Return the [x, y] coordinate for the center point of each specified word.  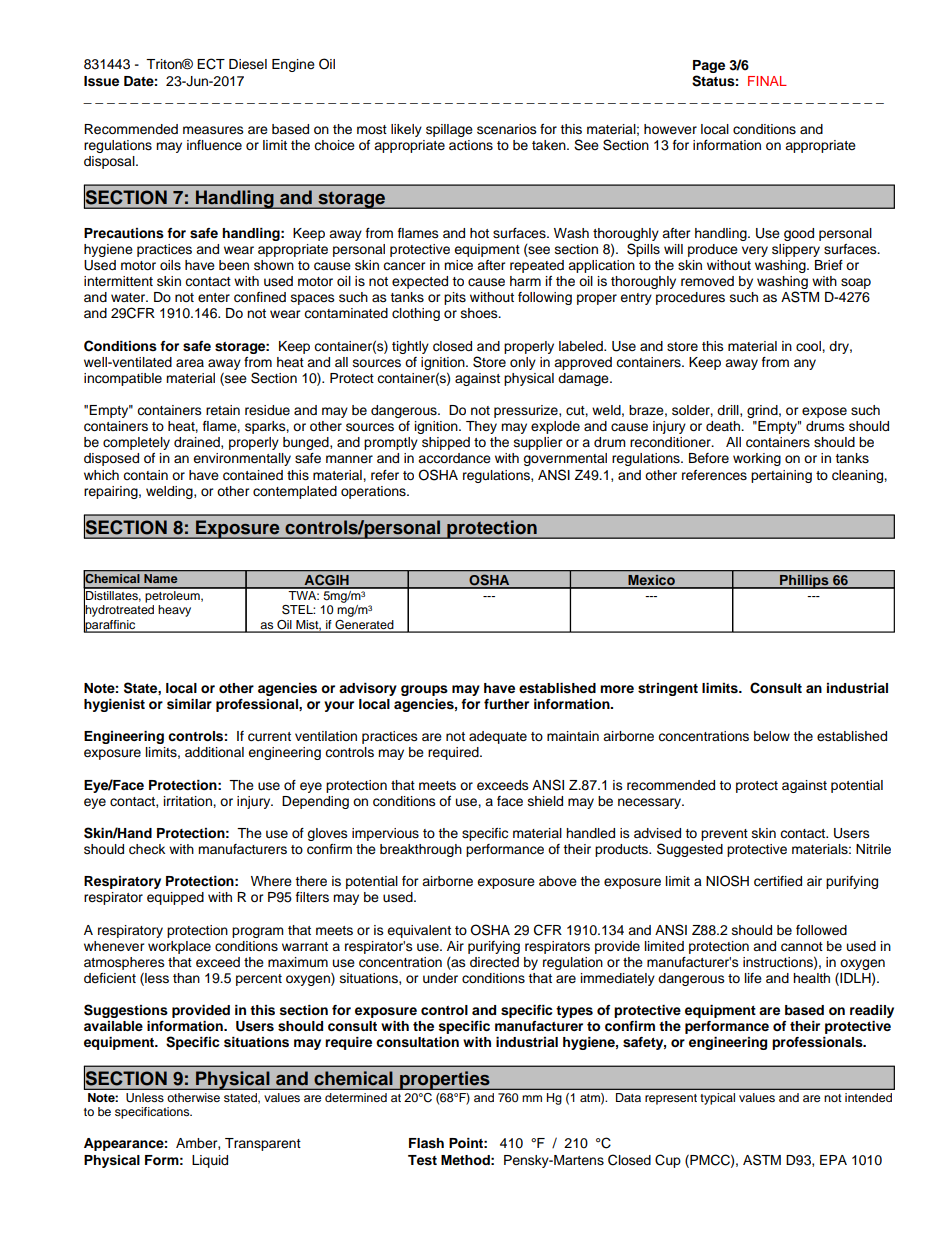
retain [223, 410]
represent [671, 1099]
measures [213, 130]
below [772, 736]
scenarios [507, 129]
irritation [189, 801]
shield [545, 801]
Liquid [210, 1161]
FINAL [767, 81]
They [481, 427]
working [757, 459]
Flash [426, 1143]
